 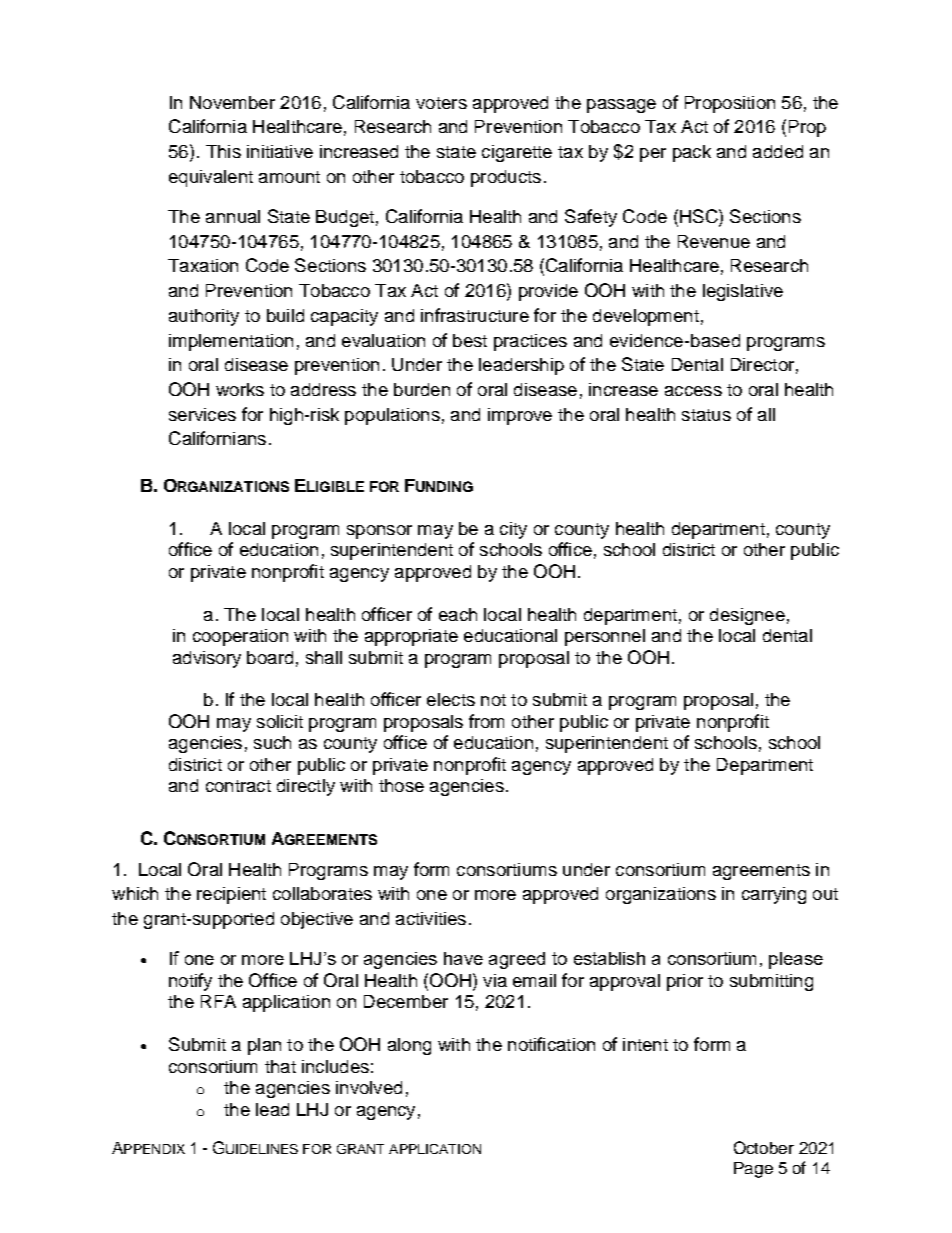 I want to click on personnel, so click(x=605, y=637).
